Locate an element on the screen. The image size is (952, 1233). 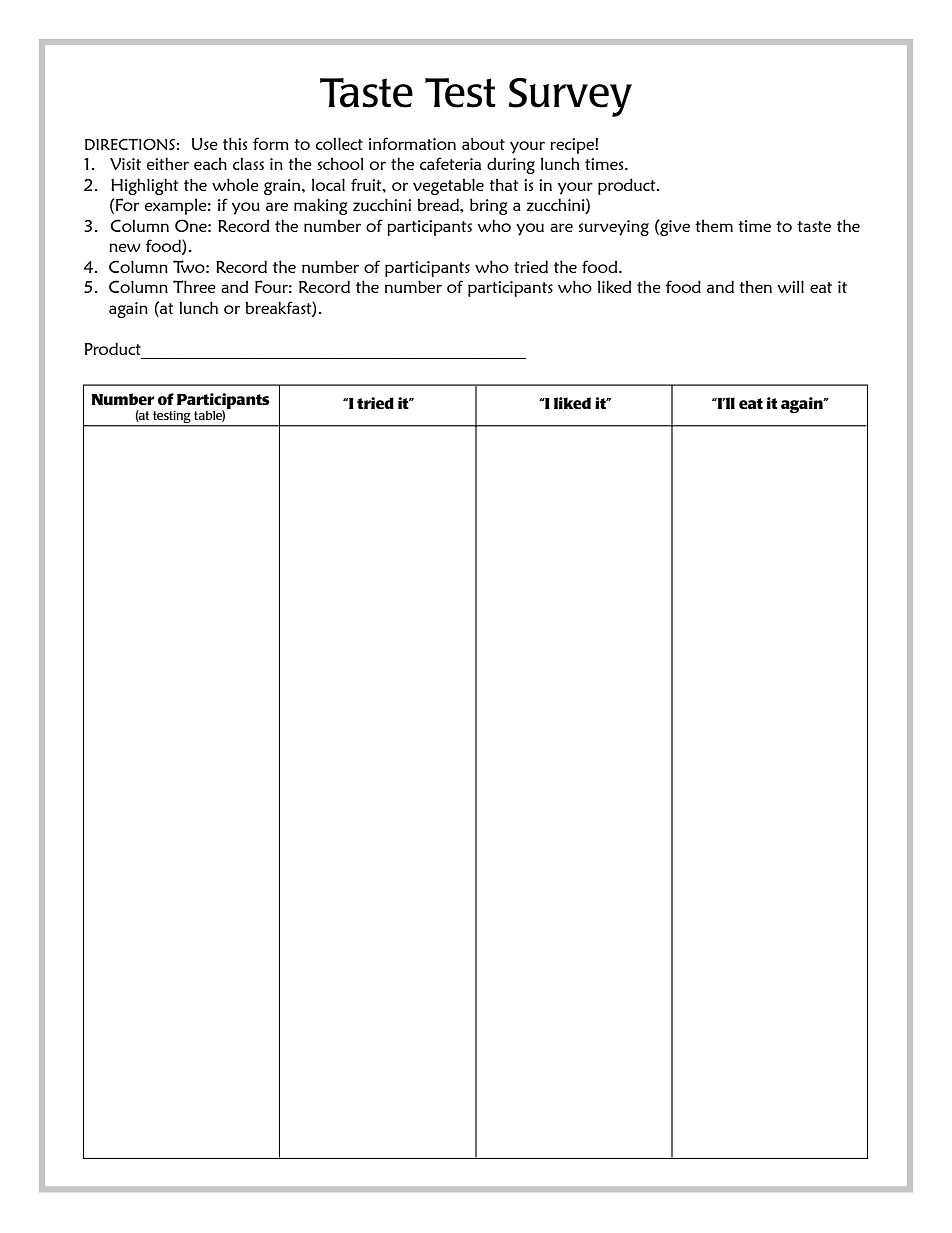
about is located at coordinates (483, 143).
